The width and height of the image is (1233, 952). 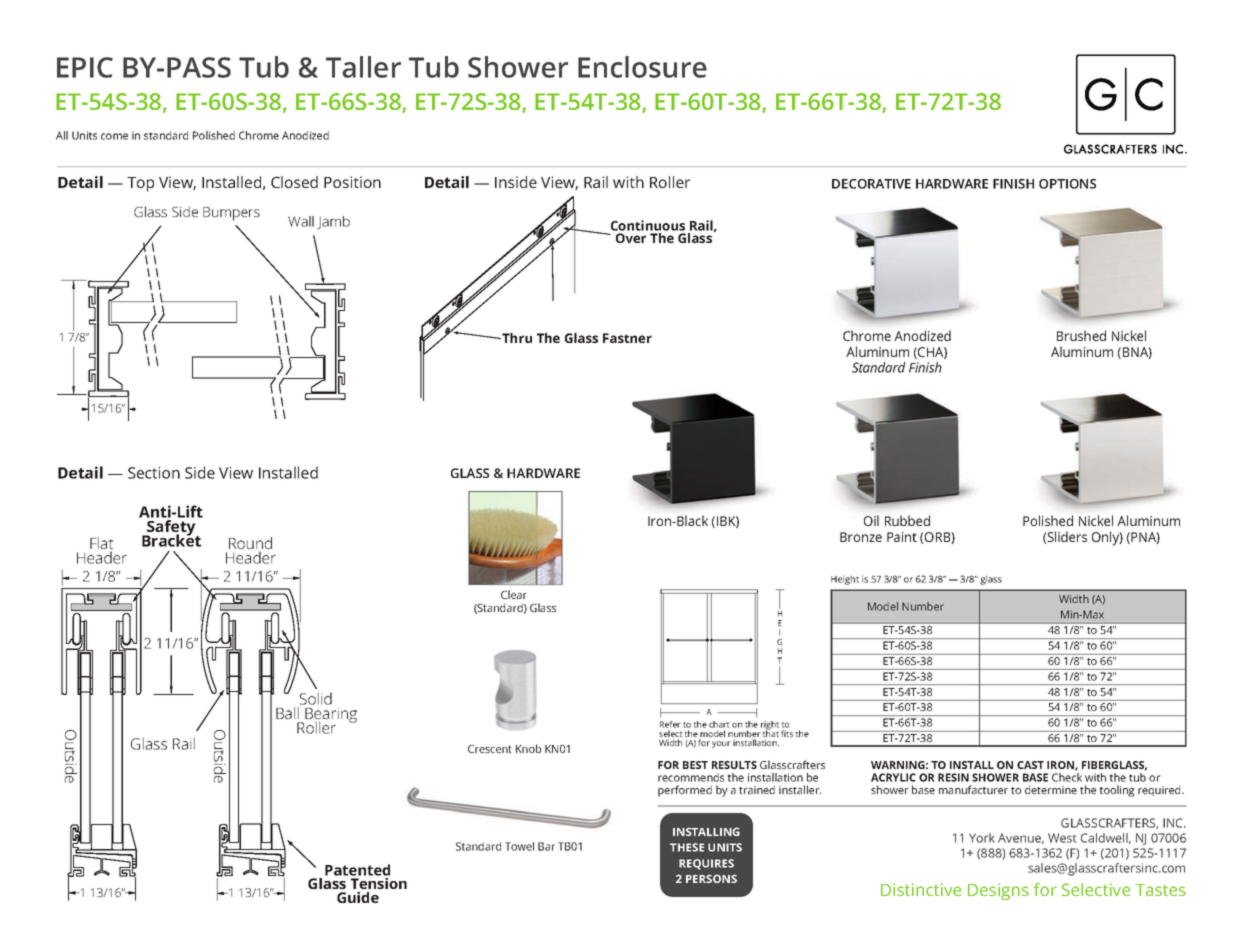 What do you see at coordinates (1081, 335) in the image?
I see `Brushed` at bounding box center [1081, 335].
